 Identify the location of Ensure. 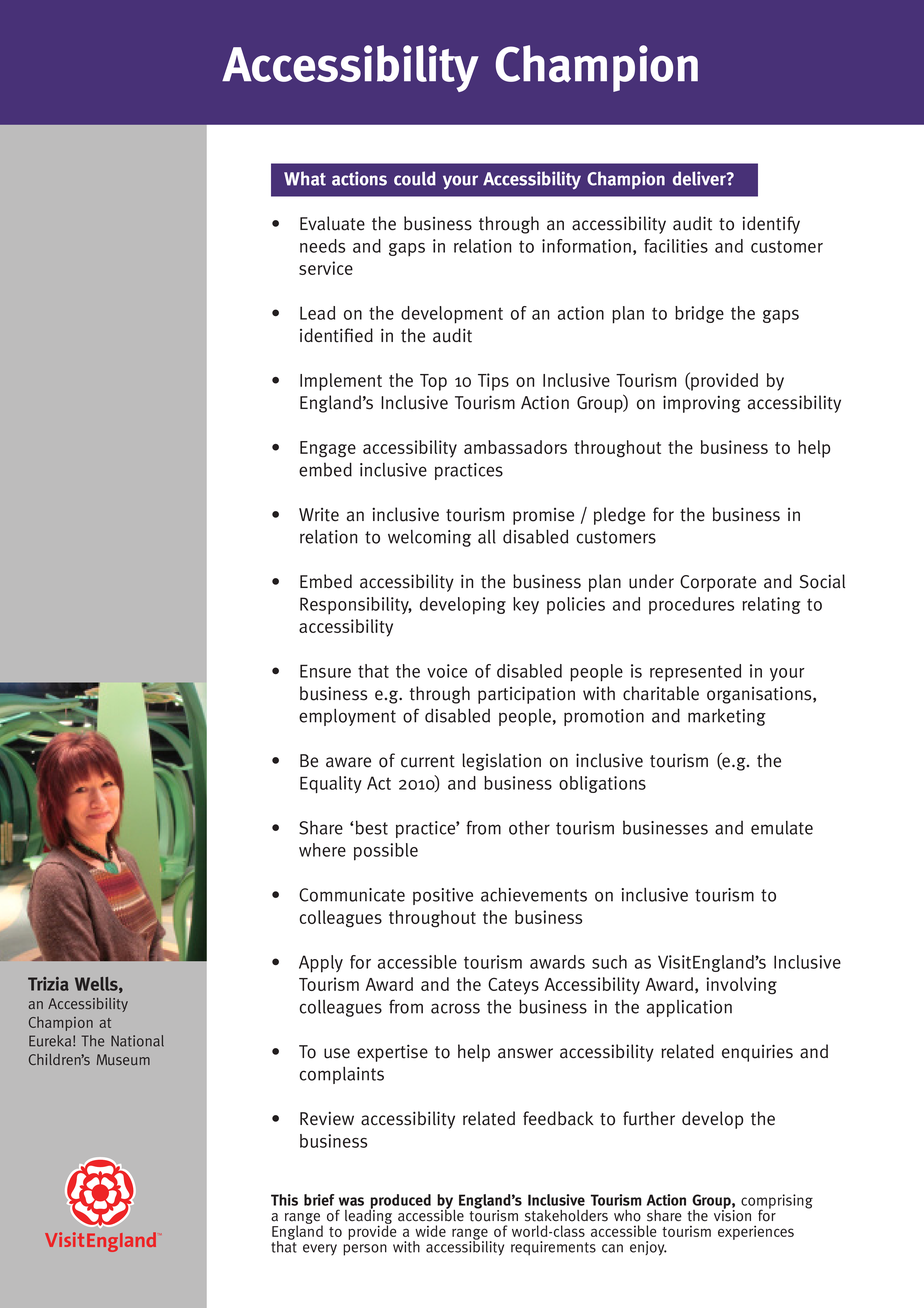
(325, 671).
